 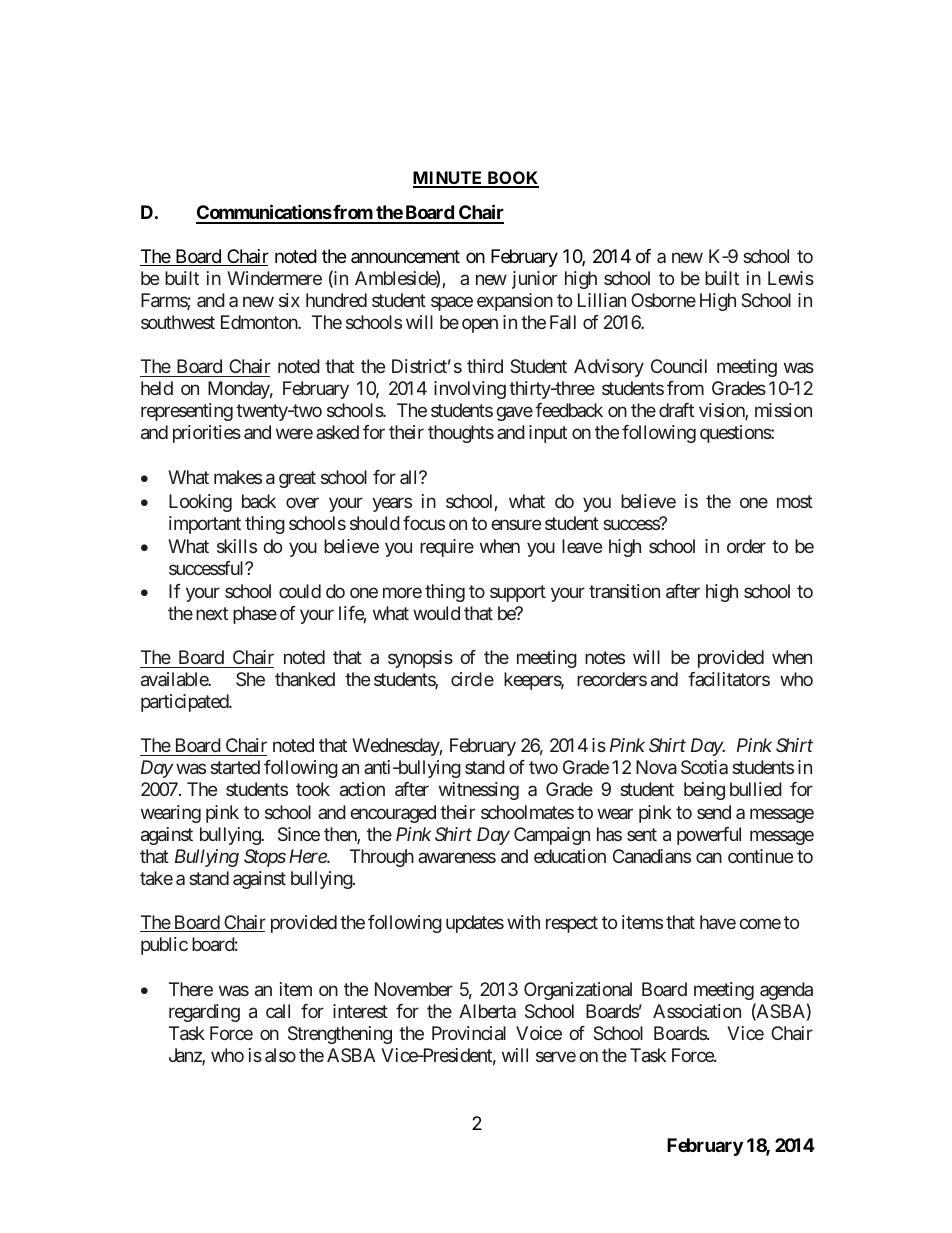 I want to click on started, so click(x=235, y=767).
